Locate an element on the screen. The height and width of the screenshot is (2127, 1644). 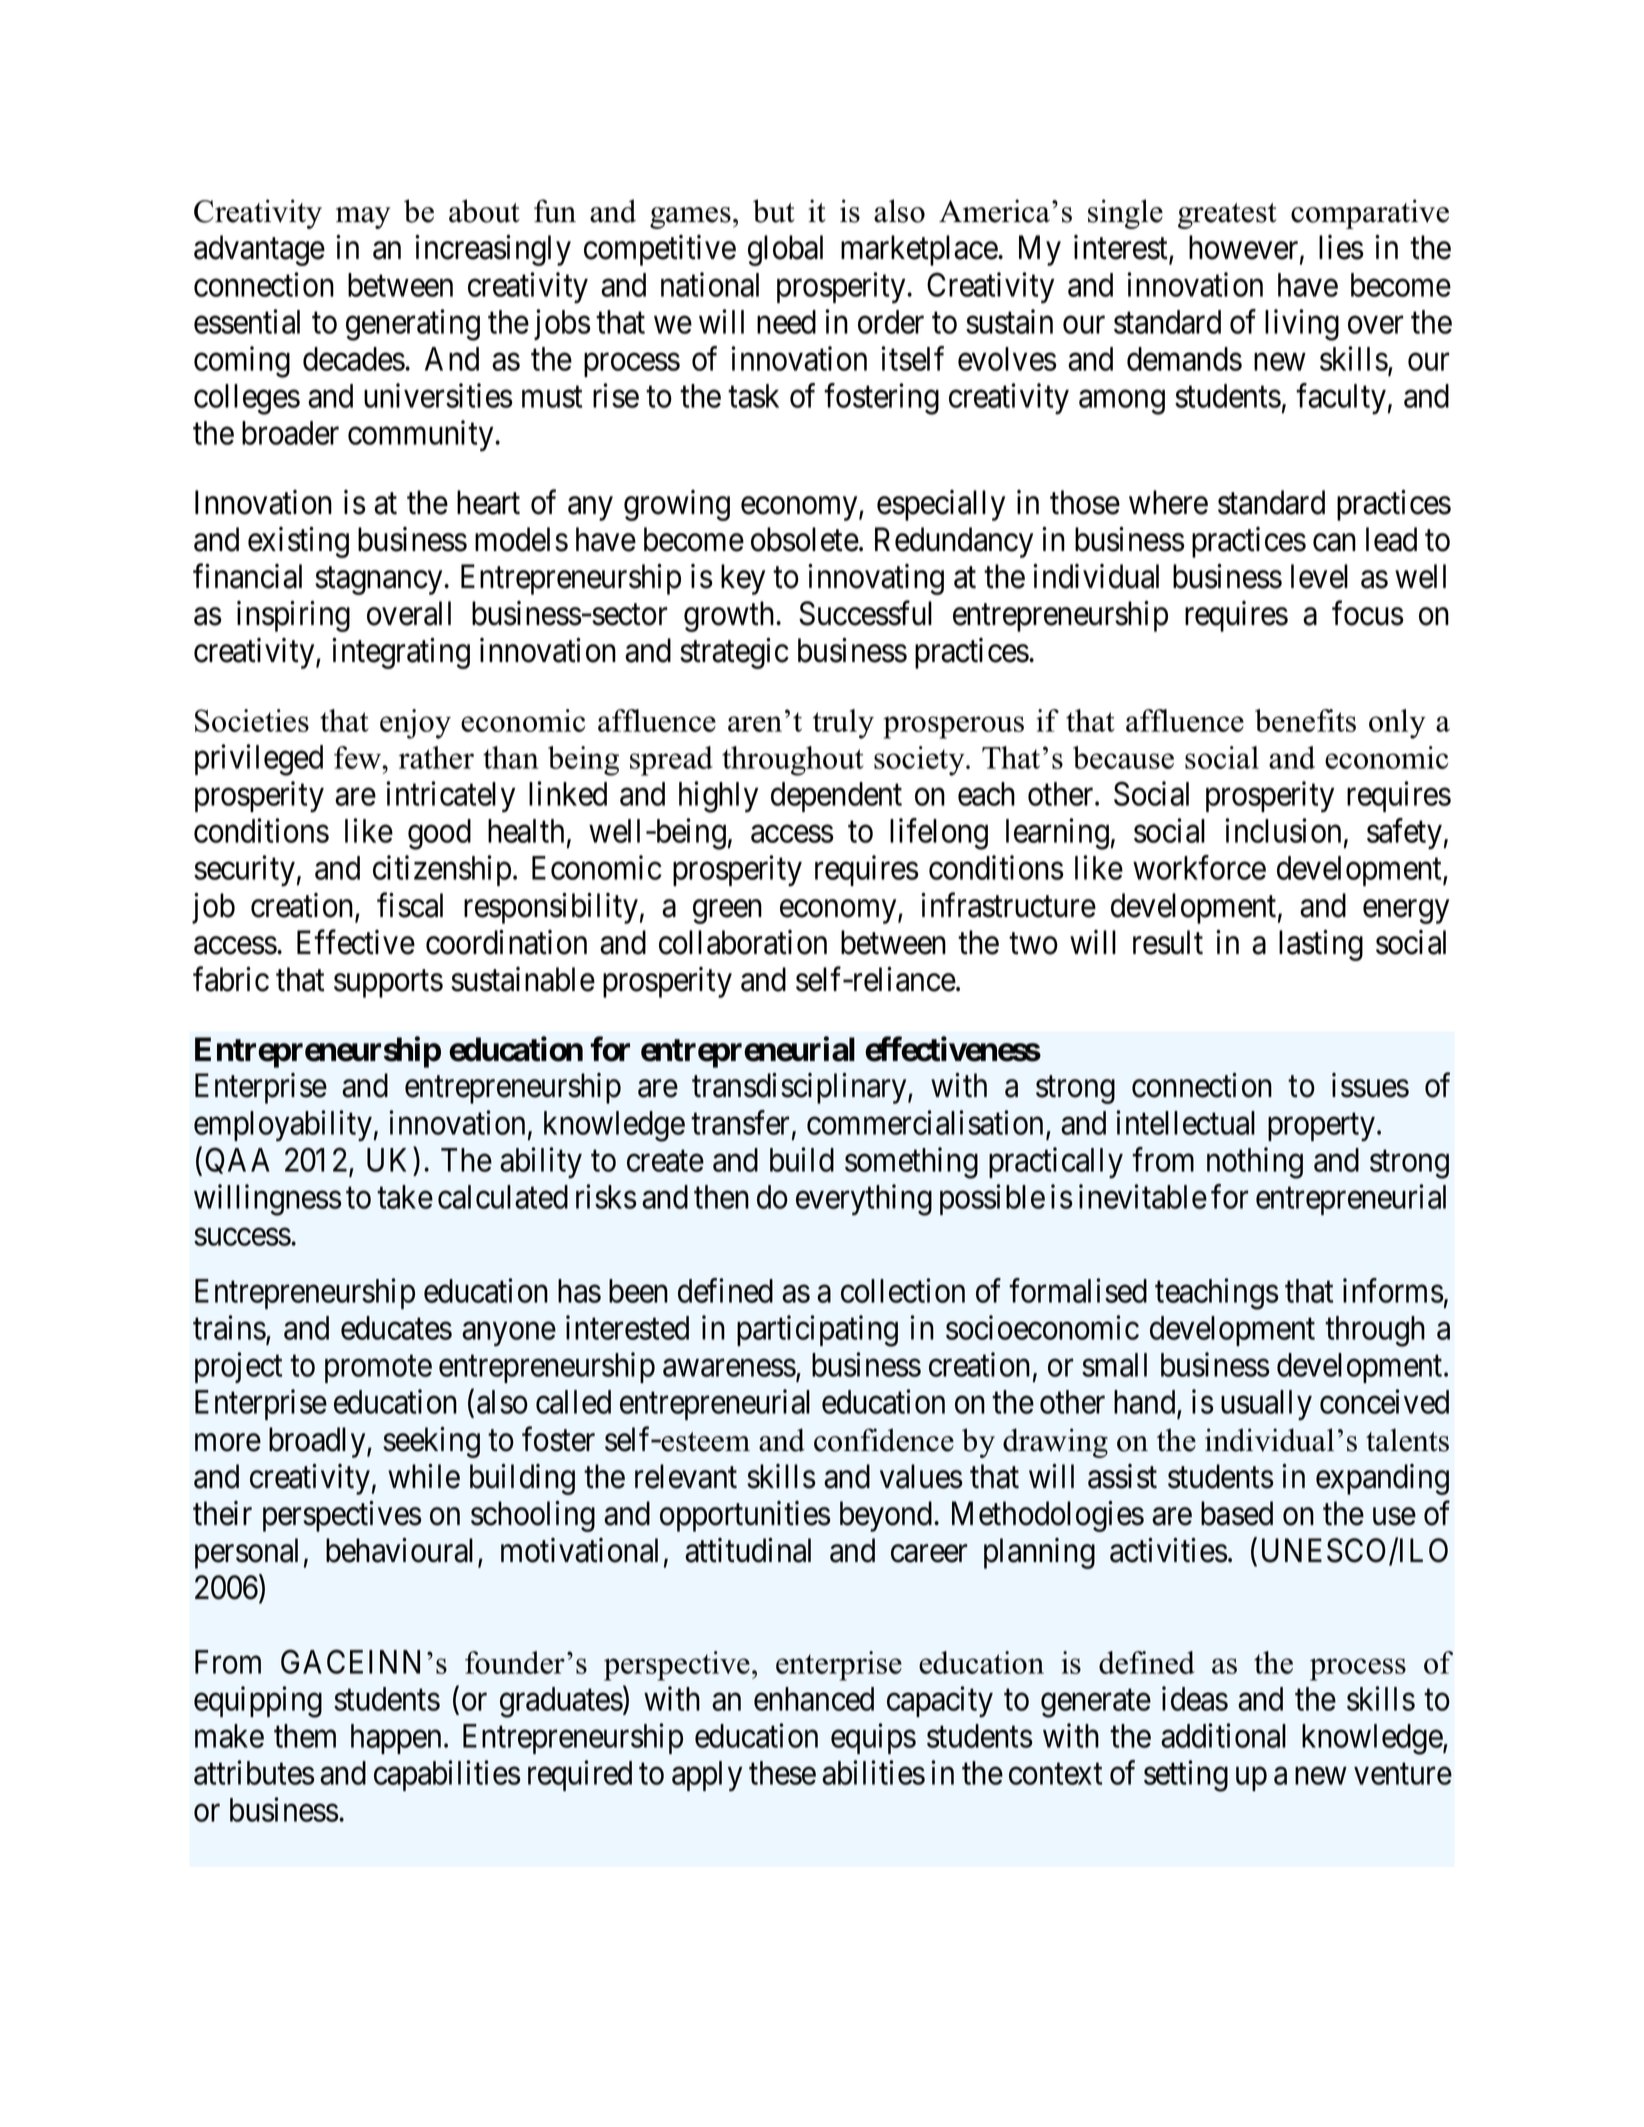
happen is located at coordinates (396, 1739).
